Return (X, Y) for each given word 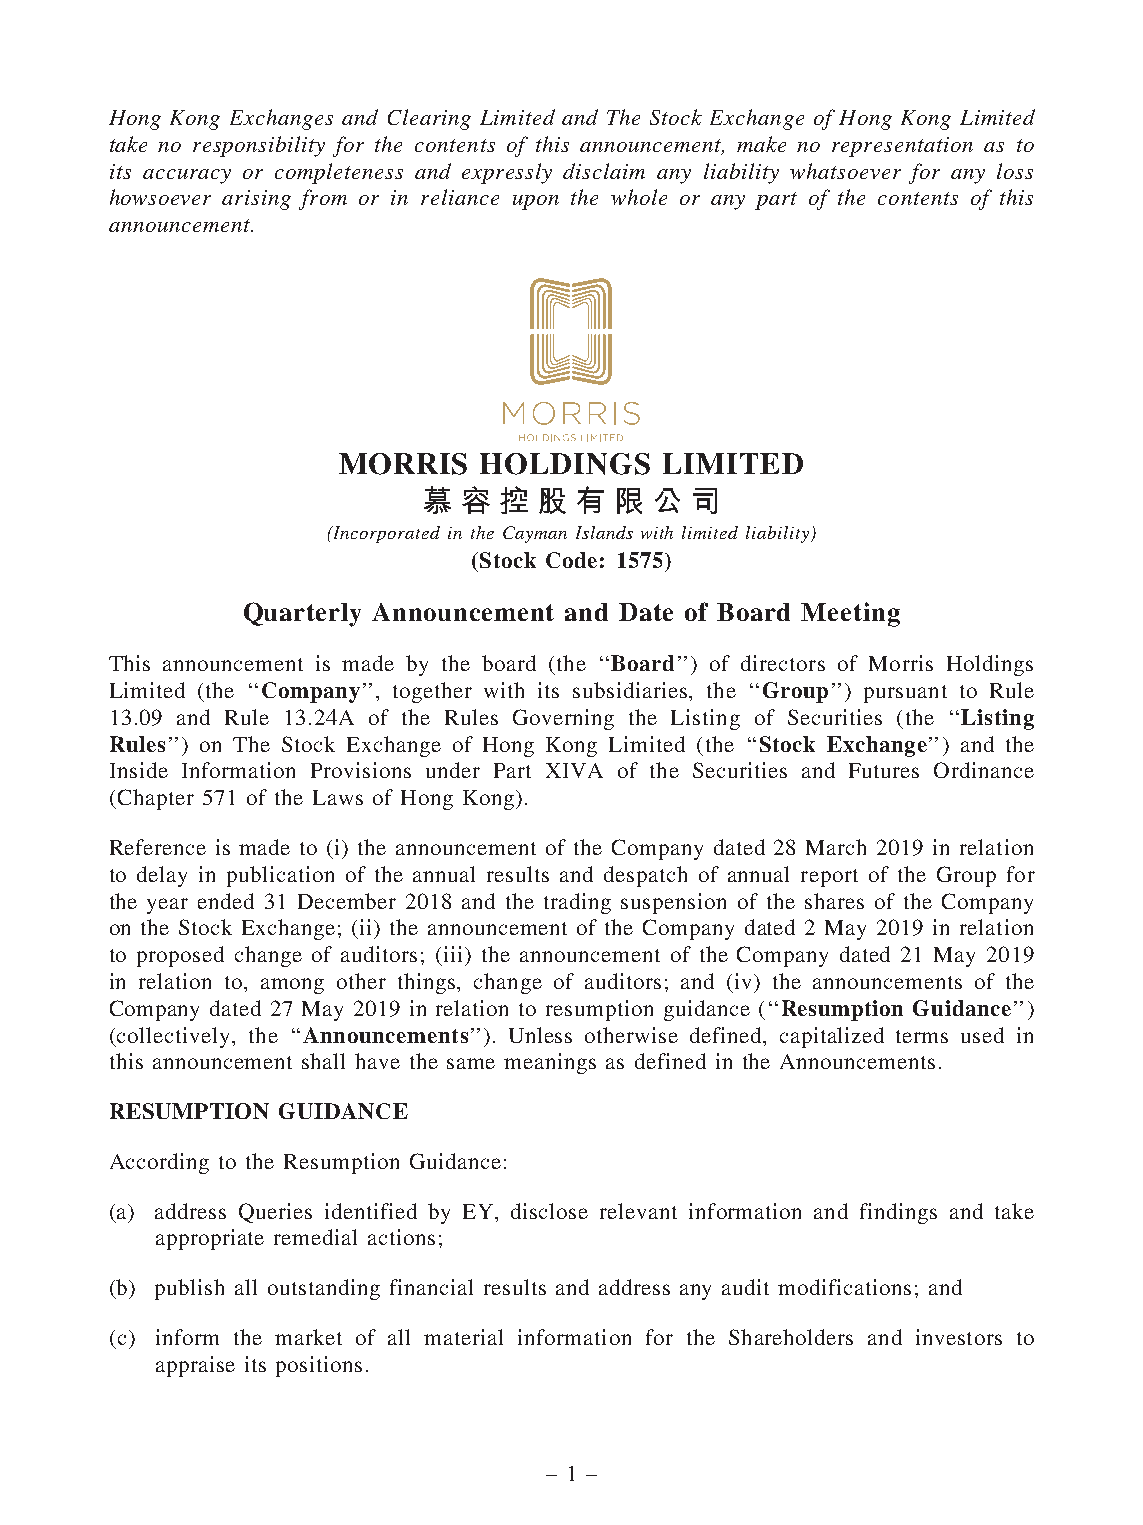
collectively (174, 1037)
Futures (884, 770)
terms (922, 1036)
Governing (563, 719)
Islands (604, 532)
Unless (540, 1035)
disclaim (604, 171)
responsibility (259, 146)
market (308, 1337)
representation (902, 147)
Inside (139, 770)
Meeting (850, 614)
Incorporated (385, 534)
